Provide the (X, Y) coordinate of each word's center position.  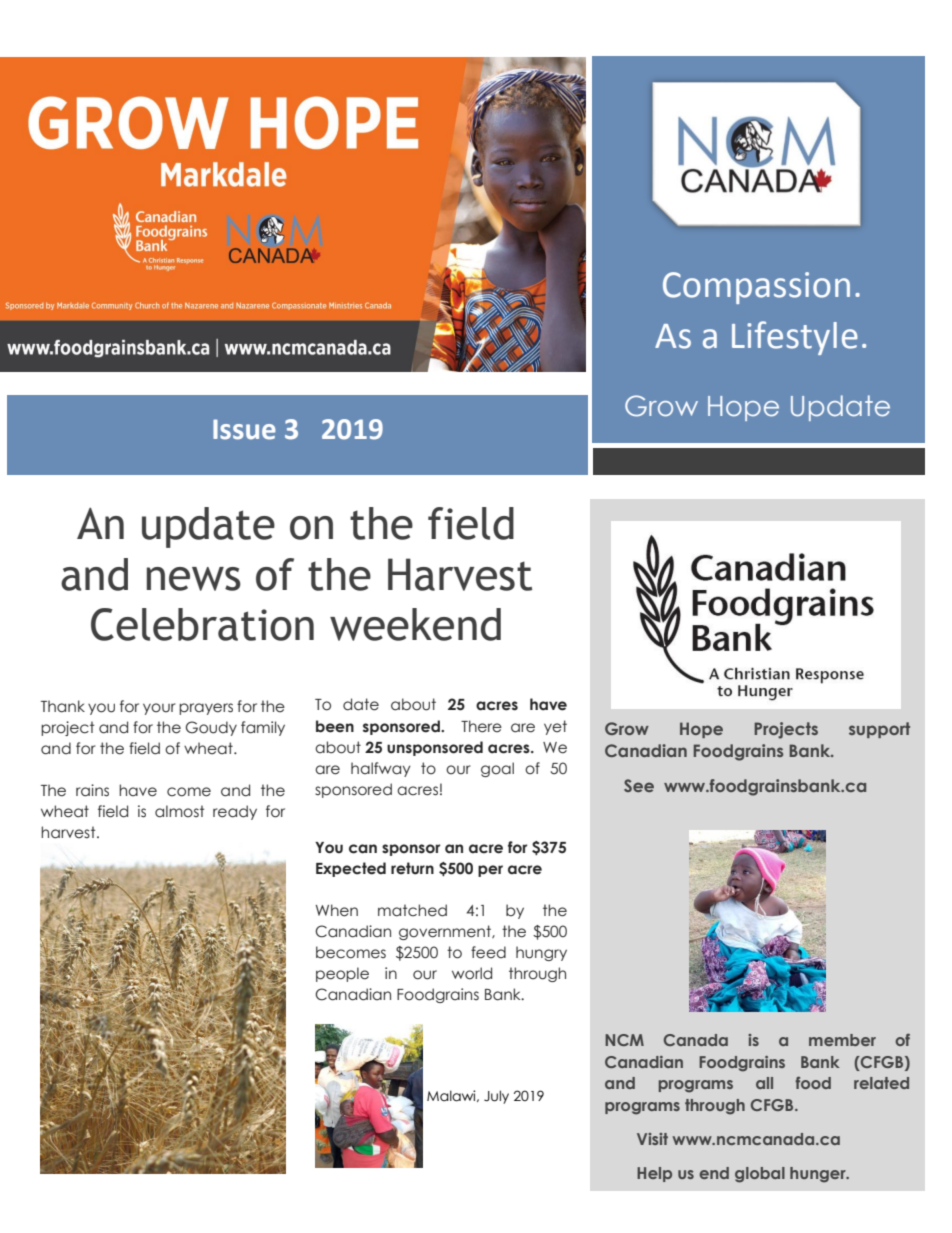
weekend (415, 624)
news (194, 579)
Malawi (452, 1096)
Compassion (756, 288)
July (496, 1097)
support (879, 730)
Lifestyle (795, 338)
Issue (244, 429)
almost (179, 811)
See (639, 785)
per (490, 871)
